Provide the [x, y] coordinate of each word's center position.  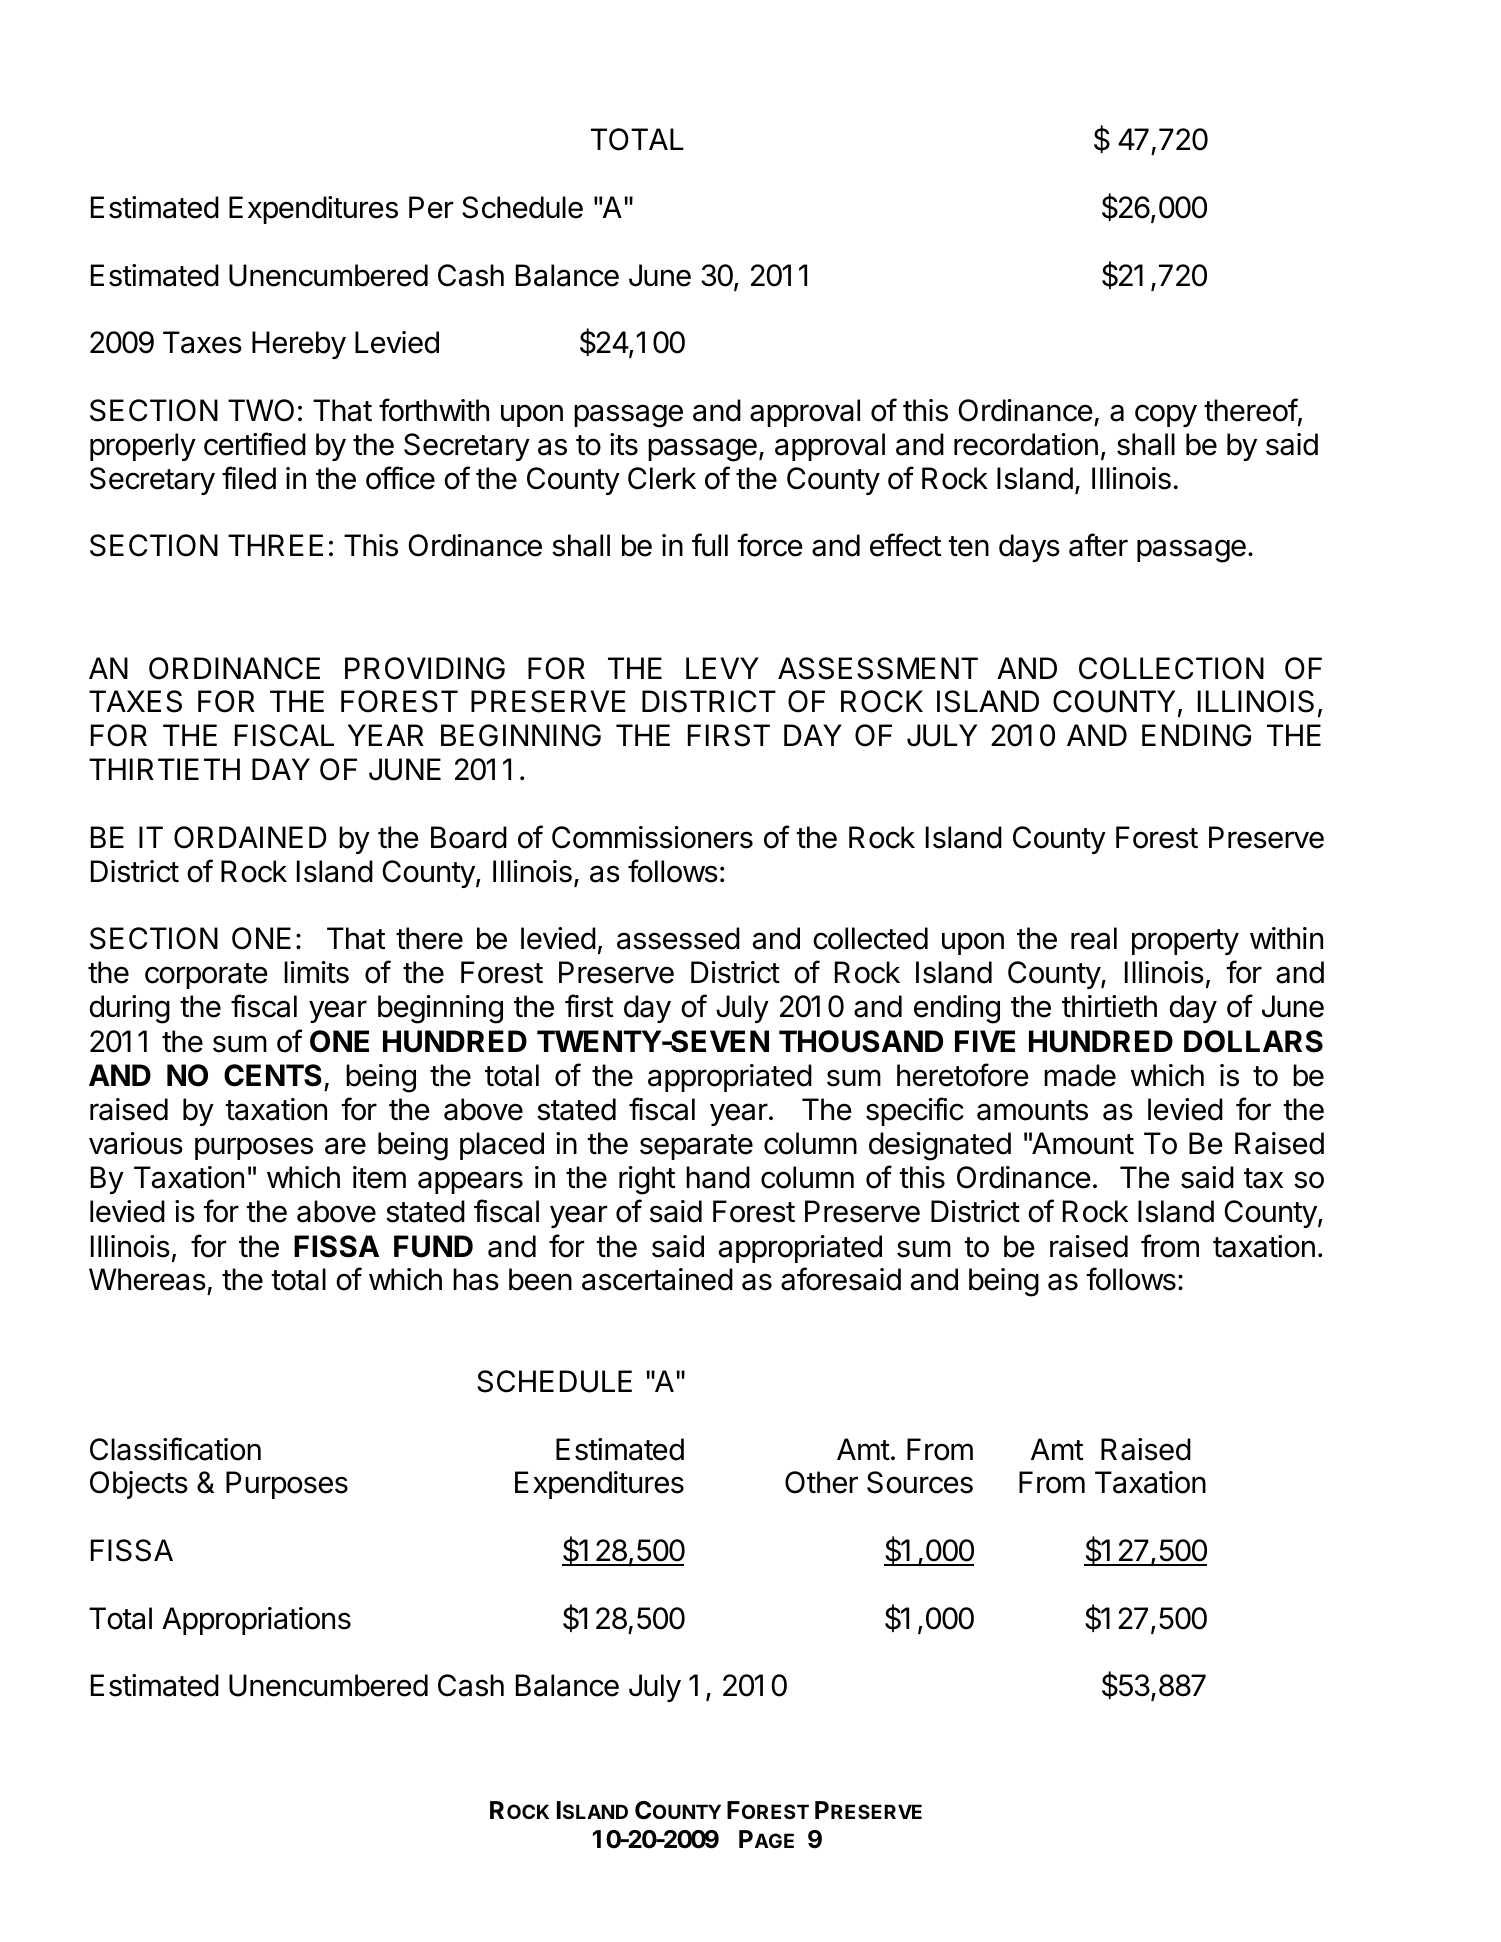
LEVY [722, 668]
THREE [275, 545]
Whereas [147, 1279]
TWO [261, 410]
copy [1166, 415]
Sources [920, 1482]
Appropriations [256, 1621]
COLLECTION [1171, 668]
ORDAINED [250, 837]
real [1094, 938]
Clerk [662, 478]
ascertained [657, 1279]
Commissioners [652, 837]
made [1080, 1075]
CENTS [273, 1075]
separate [696, 1147]
